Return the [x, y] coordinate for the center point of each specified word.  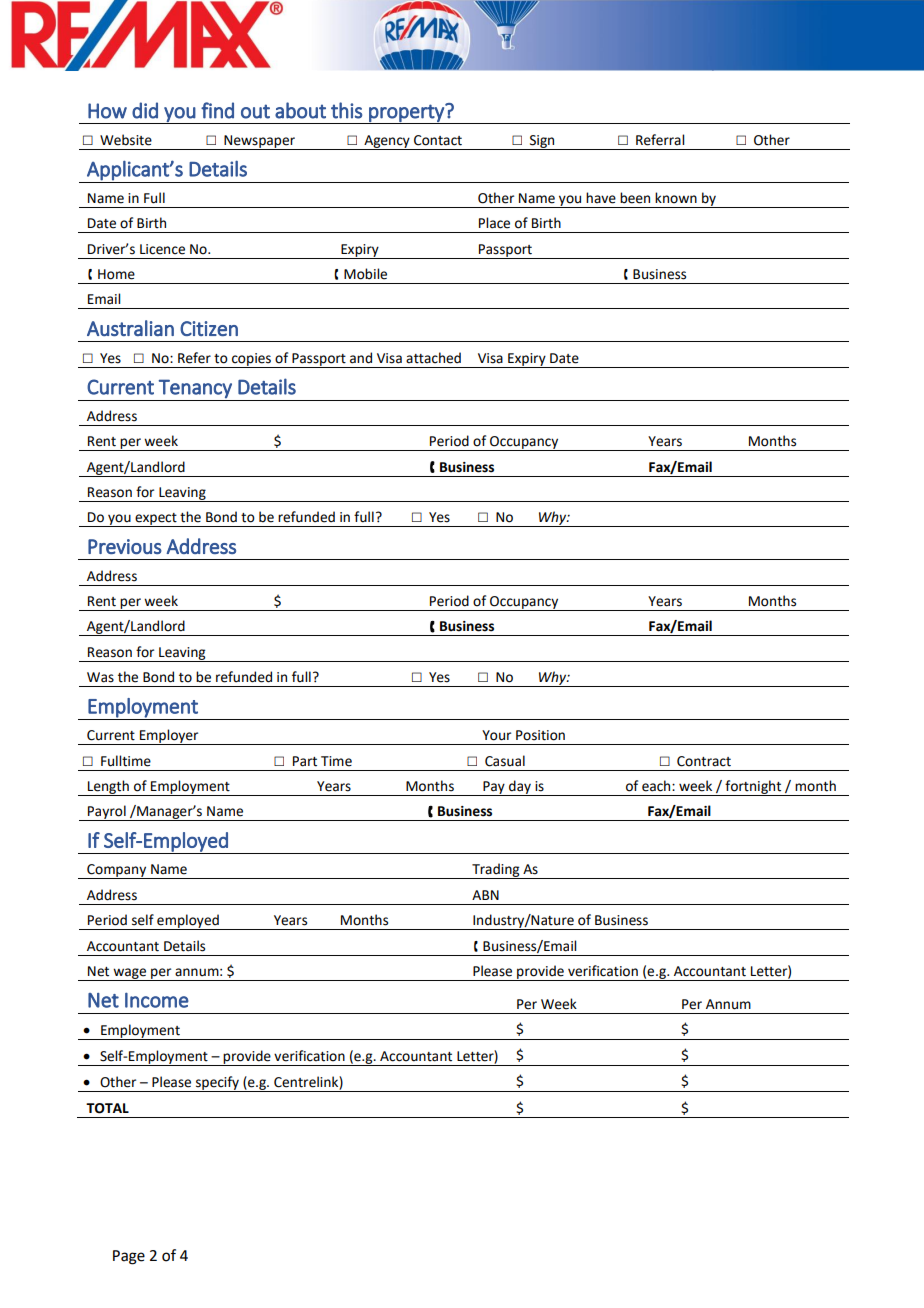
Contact [438, 140]
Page [129, 1257]
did [145, 110]
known [676, 198]
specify [217, 1084]
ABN [485, 895]
